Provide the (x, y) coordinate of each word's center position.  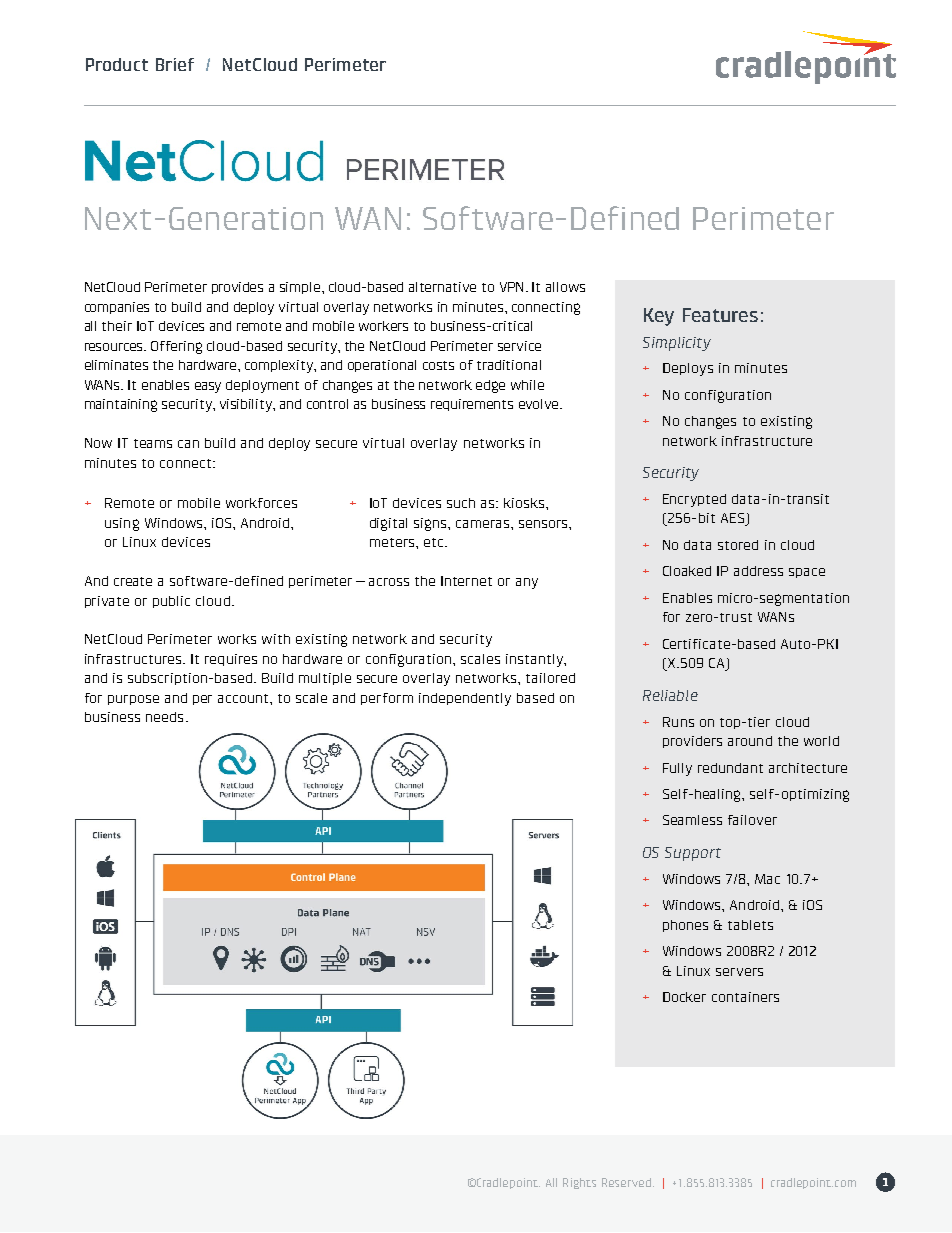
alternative (442, 287)
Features (720, 315)
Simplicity (677, 344)
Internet (466, 581)
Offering (176, 347)
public (171, 602)
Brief (175, 64)
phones (685, 926)
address (758, 571)
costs (438, 365)
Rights (579, 1183)
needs (164, 717)
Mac (767, 879)
